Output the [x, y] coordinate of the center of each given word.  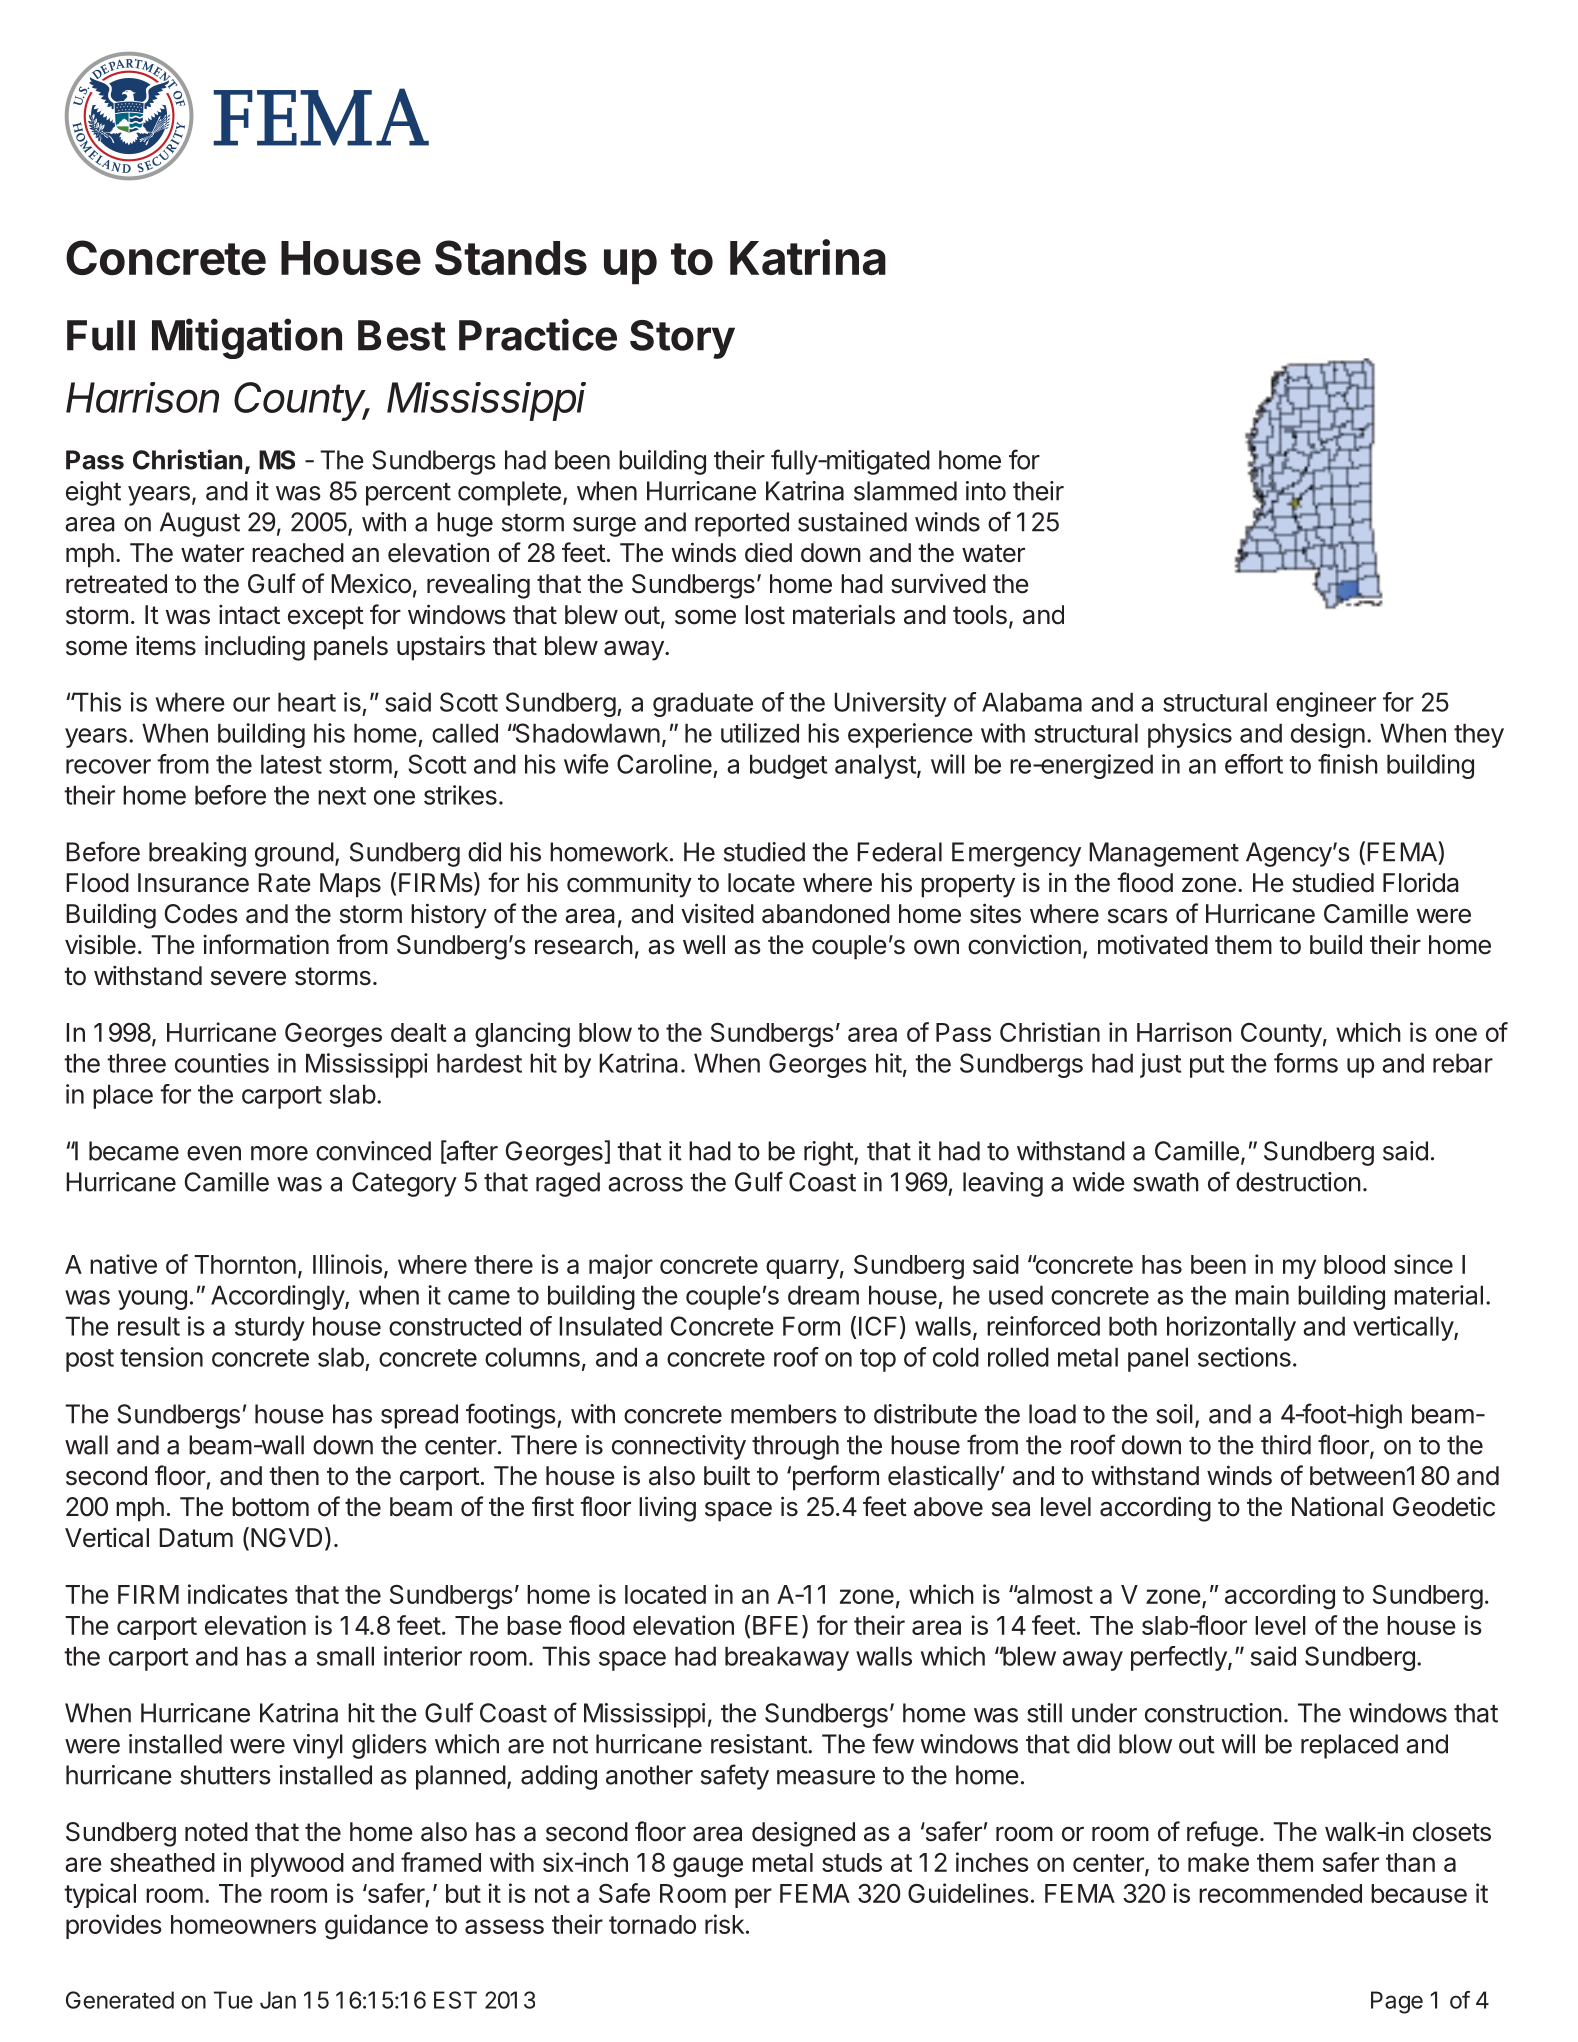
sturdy [270, 1328]
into [986, 491]
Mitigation [247, 338]
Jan [278, 2000]
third [1286, 1445]
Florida [1421, 883]
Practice [538, 334]
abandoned [826, 914]
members [784, 1414]
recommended [1280, 1893]
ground [294, 854]
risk [724, 1924]
